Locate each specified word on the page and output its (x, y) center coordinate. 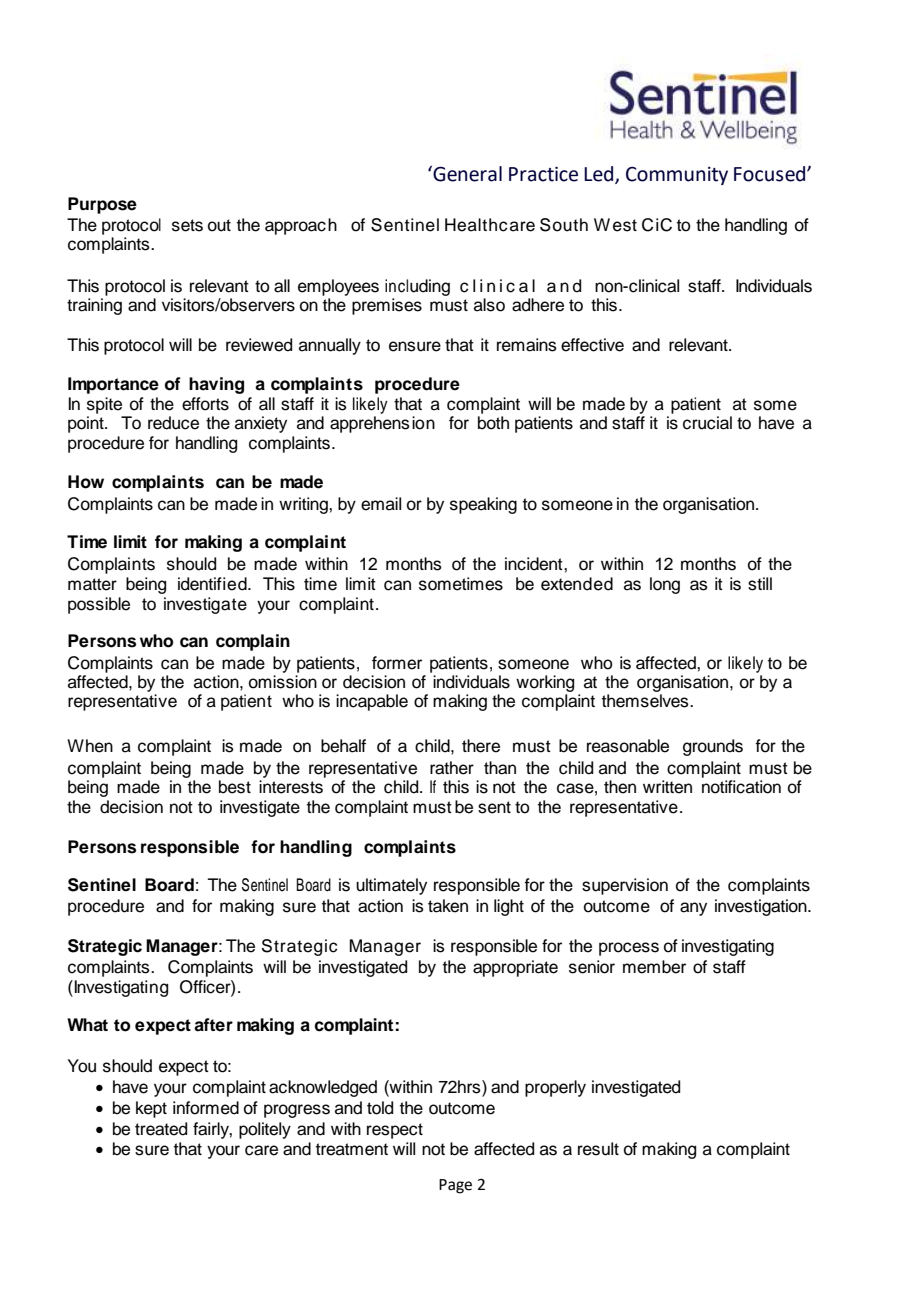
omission (283, 682)
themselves (646, 701)
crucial (707, 423)
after (213, 1025)
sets (187, 225)
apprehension (382, 424)
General (466, 173)
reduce (173, 423)
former (397, 663)
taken (448, 906)
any (693, 909)
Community (677, 176)
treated (161, 1129)
